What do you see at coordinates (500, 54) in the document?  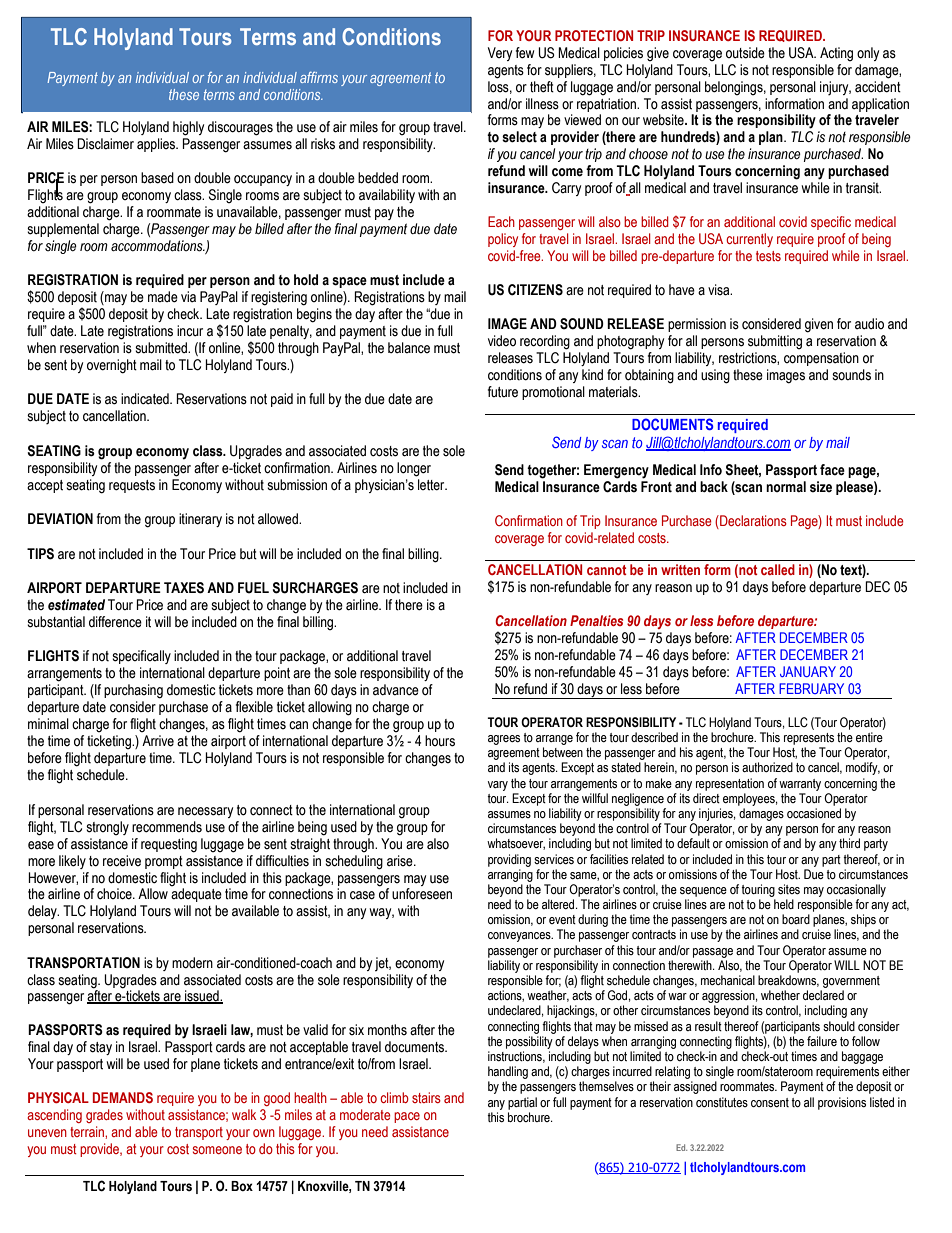 I see `Very` at bounding box center [500, 54].
